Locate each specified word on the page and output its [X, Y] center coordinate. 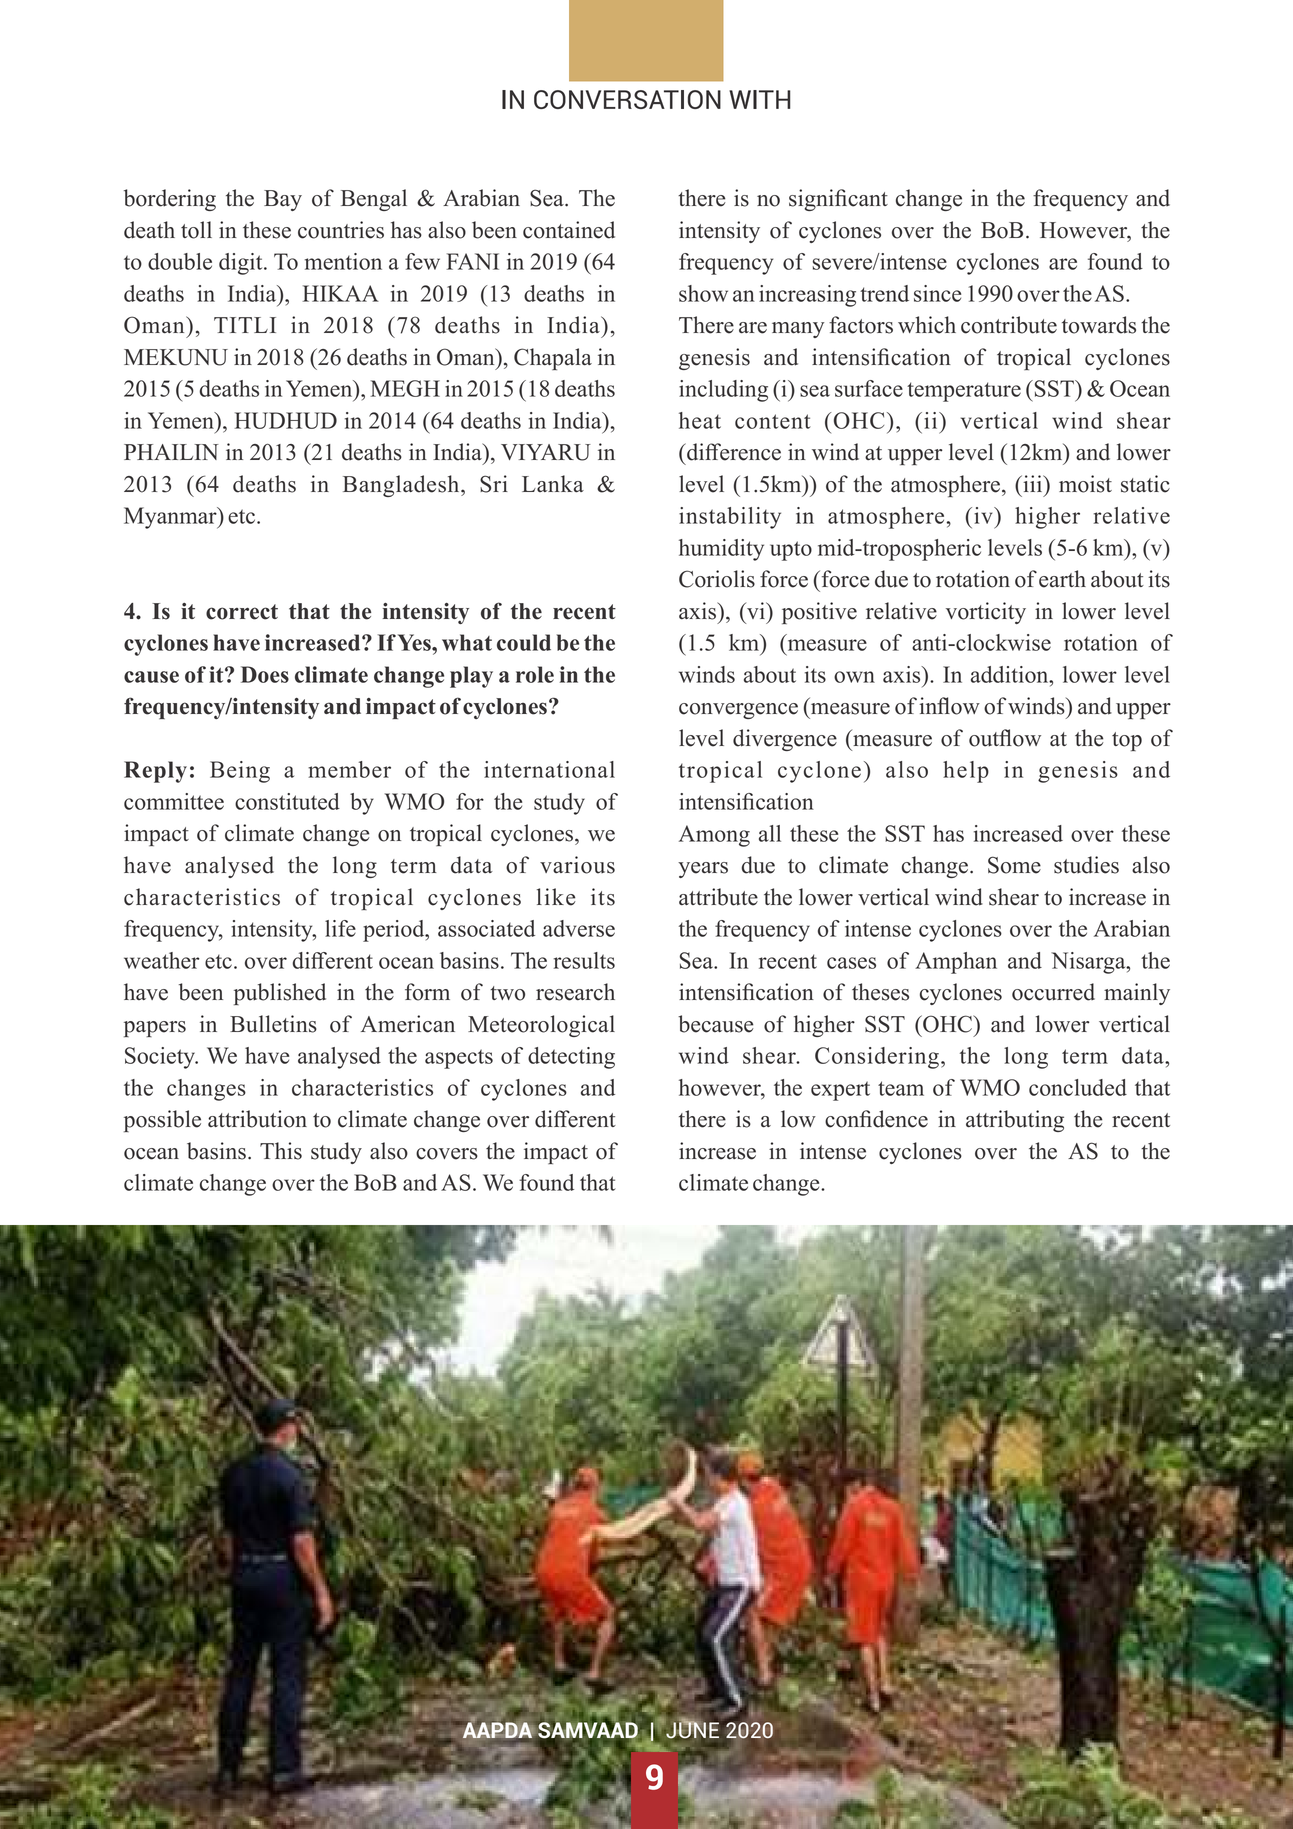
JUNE [692, 1729]
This [281, 1151]
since [937, 293]
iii [1033, 483]
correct [242, 612]
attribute [718, 897]
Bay [283, 200]
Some [1014, 865]
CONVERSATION [627, 99]
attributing [1015, 1121]
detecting [571, 1058]
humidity [721, 550]
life [340, 928]
